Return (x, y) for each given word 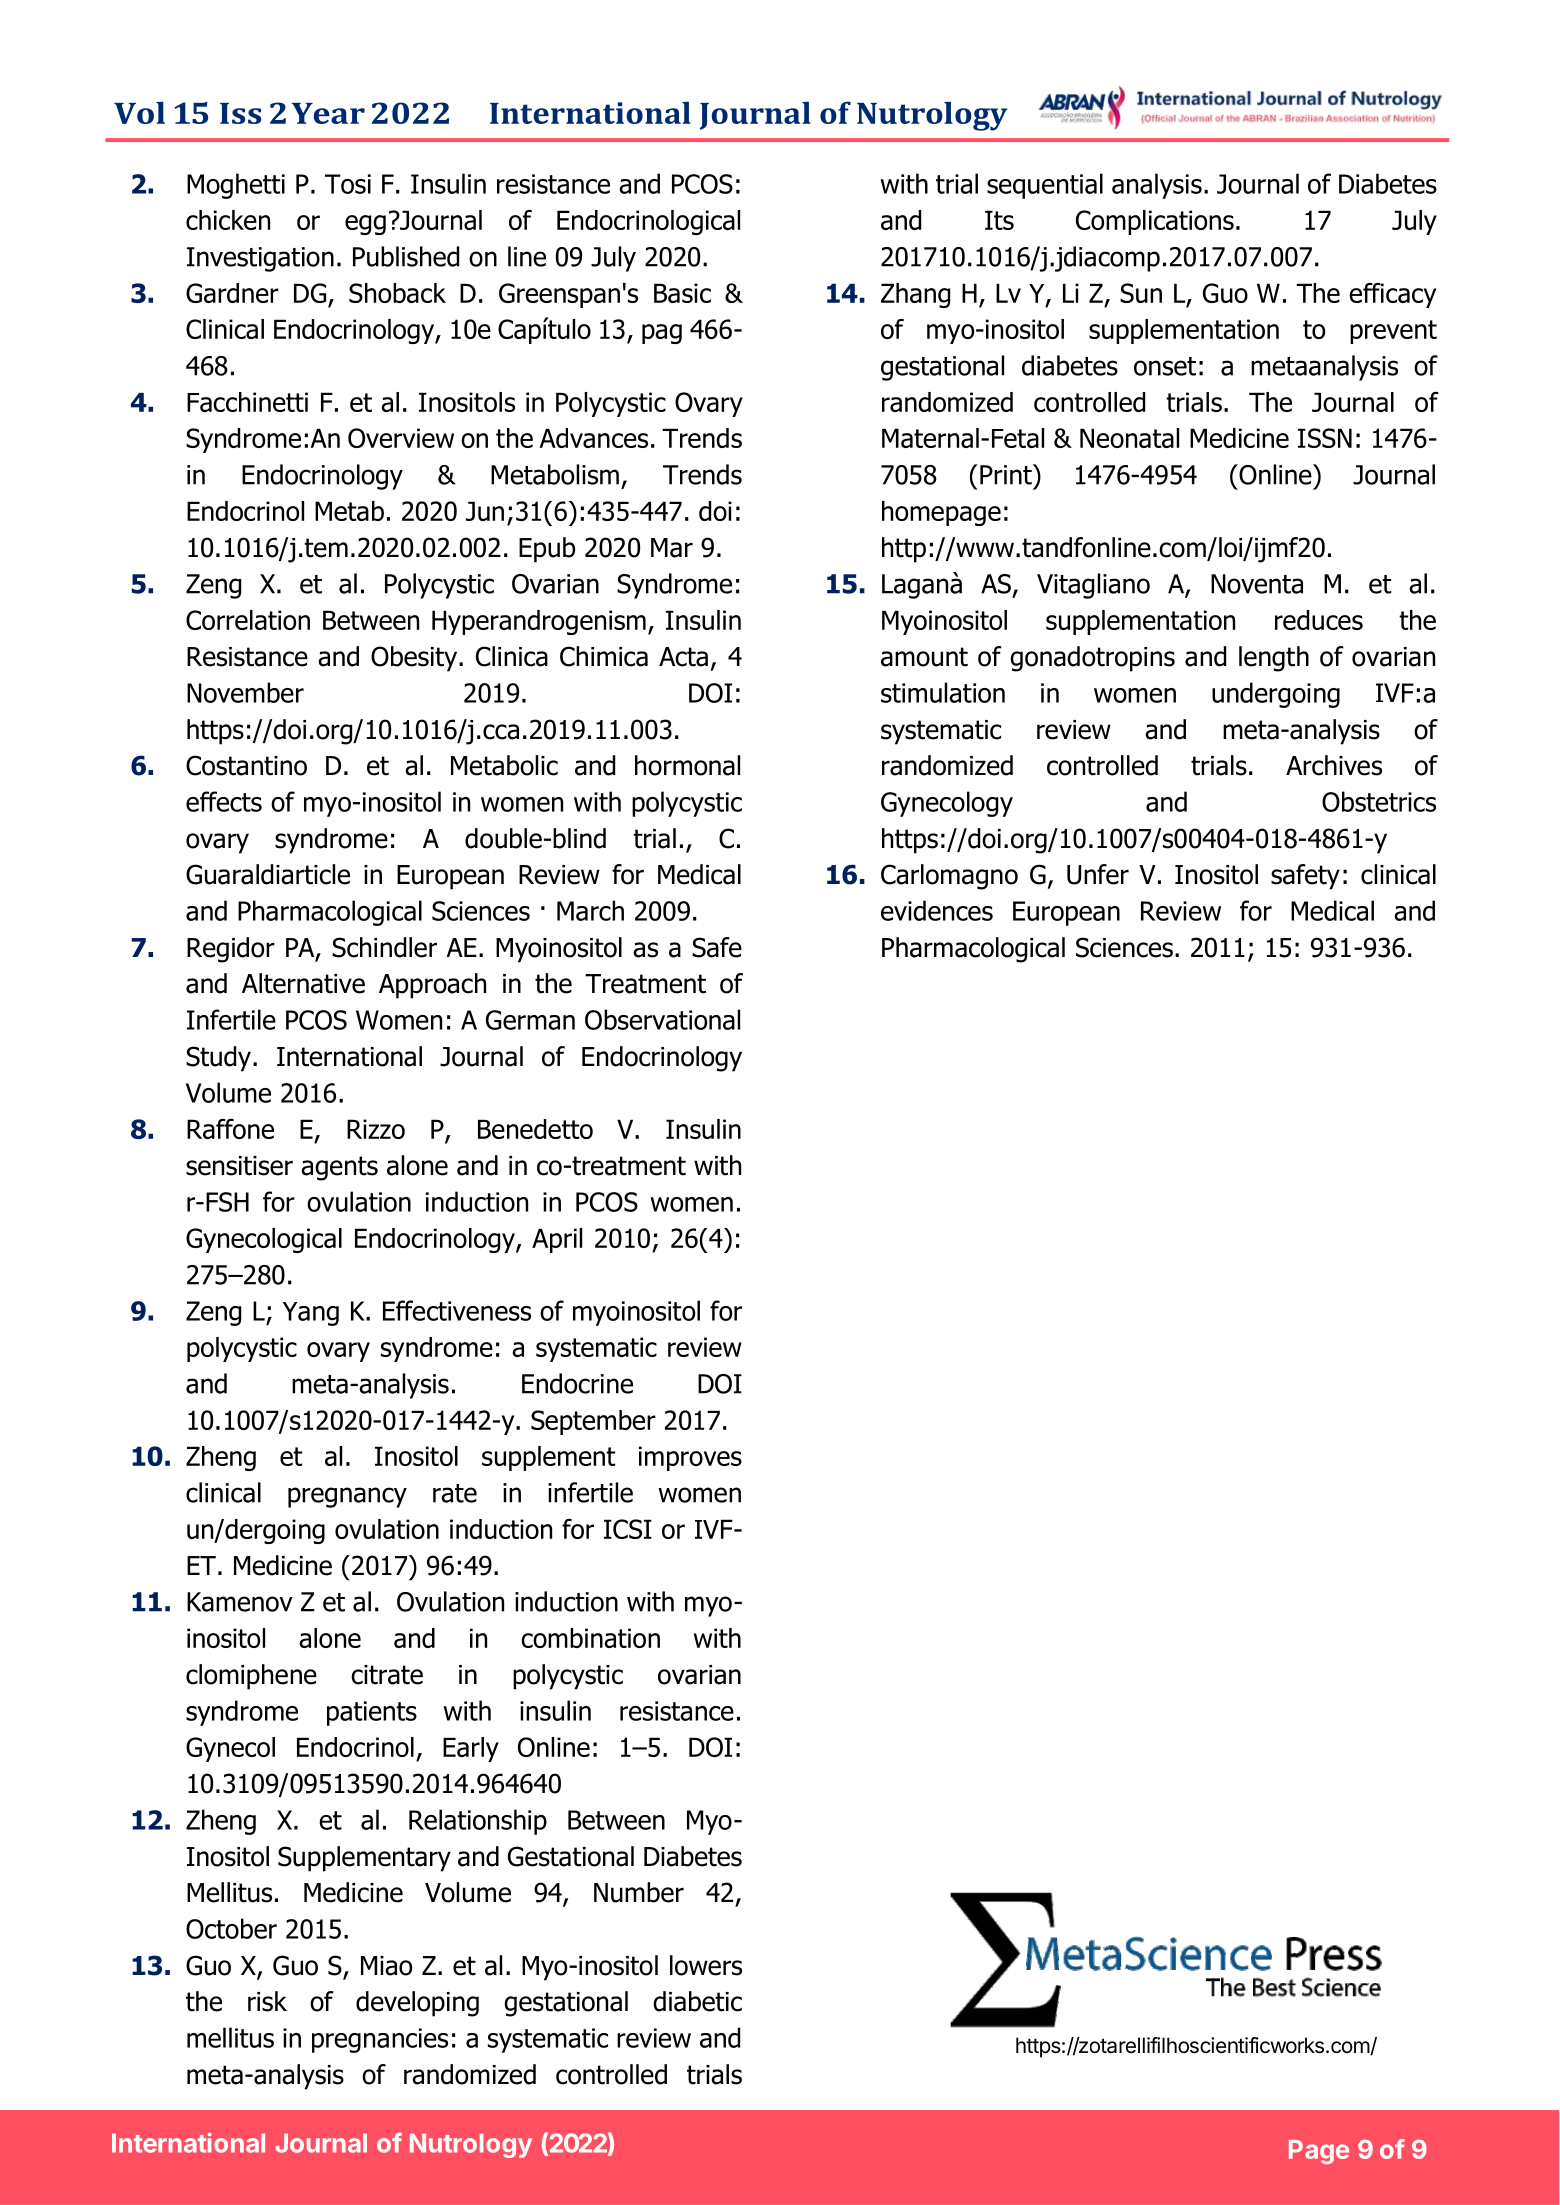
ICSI (628, 1529)
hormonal (687, 765)
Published (406, 256)
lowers (706, 1965)
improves (690, 1458)
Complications (1155, 222)
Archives (1334, 765)
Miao (386, 1966)
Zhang (915, 295)
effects (224, 801)
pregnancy (347, 1497)
